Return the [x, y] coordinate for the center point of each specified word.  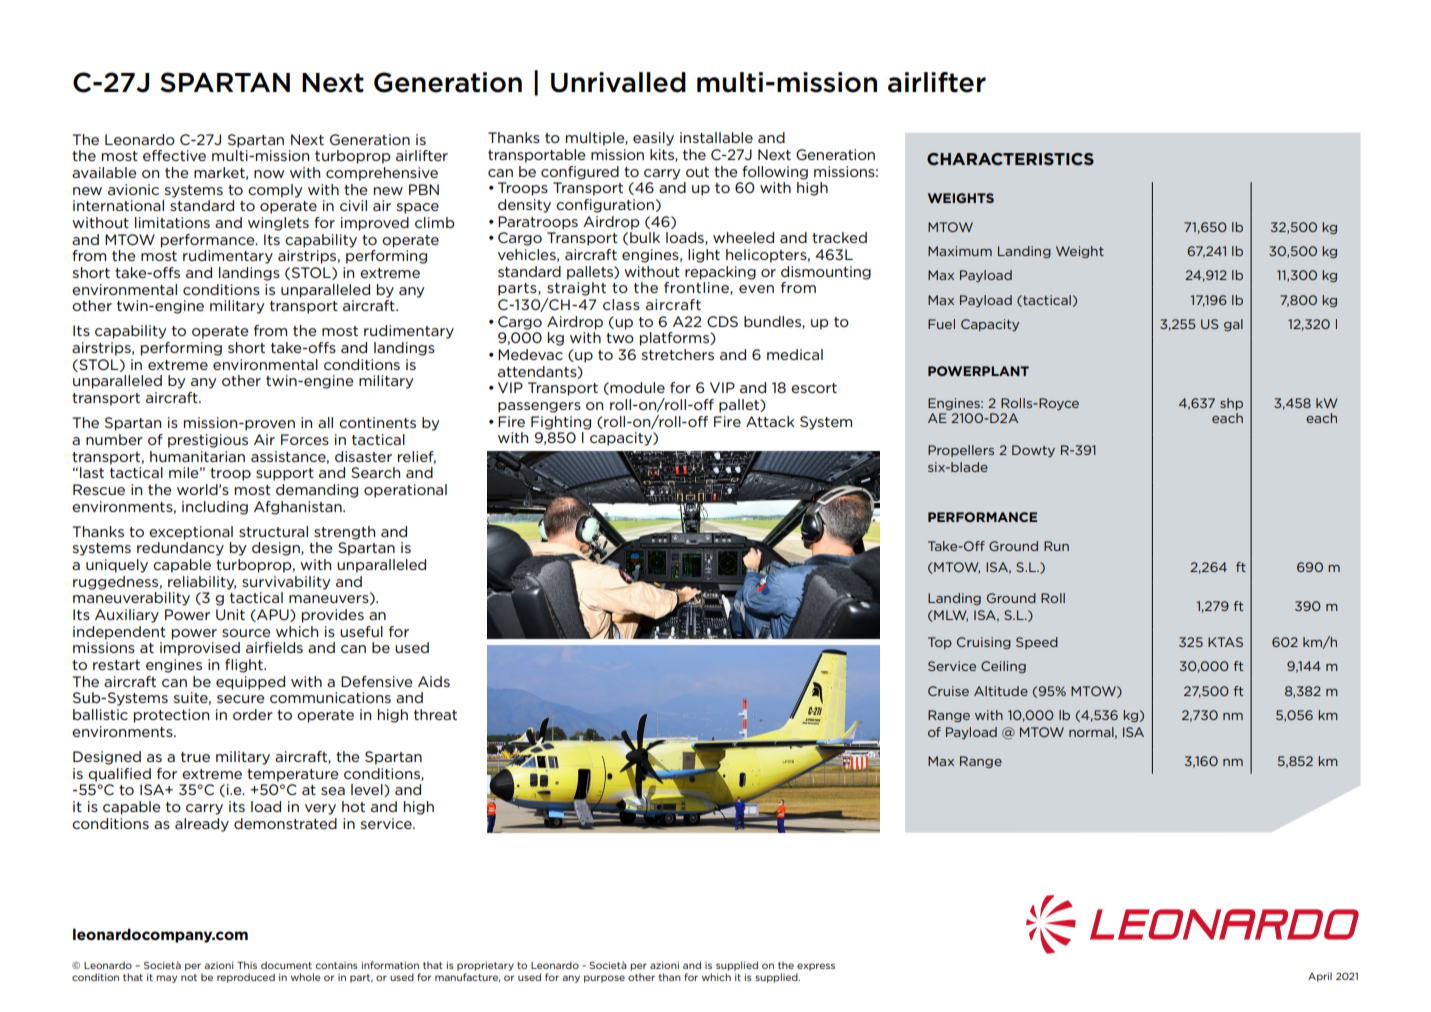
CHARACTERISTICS [1010, 159]
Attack [770, 421]
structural [273, 531]
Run [1056, 546]
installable [716, 137]
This [247, 965]
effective [174, 155]
